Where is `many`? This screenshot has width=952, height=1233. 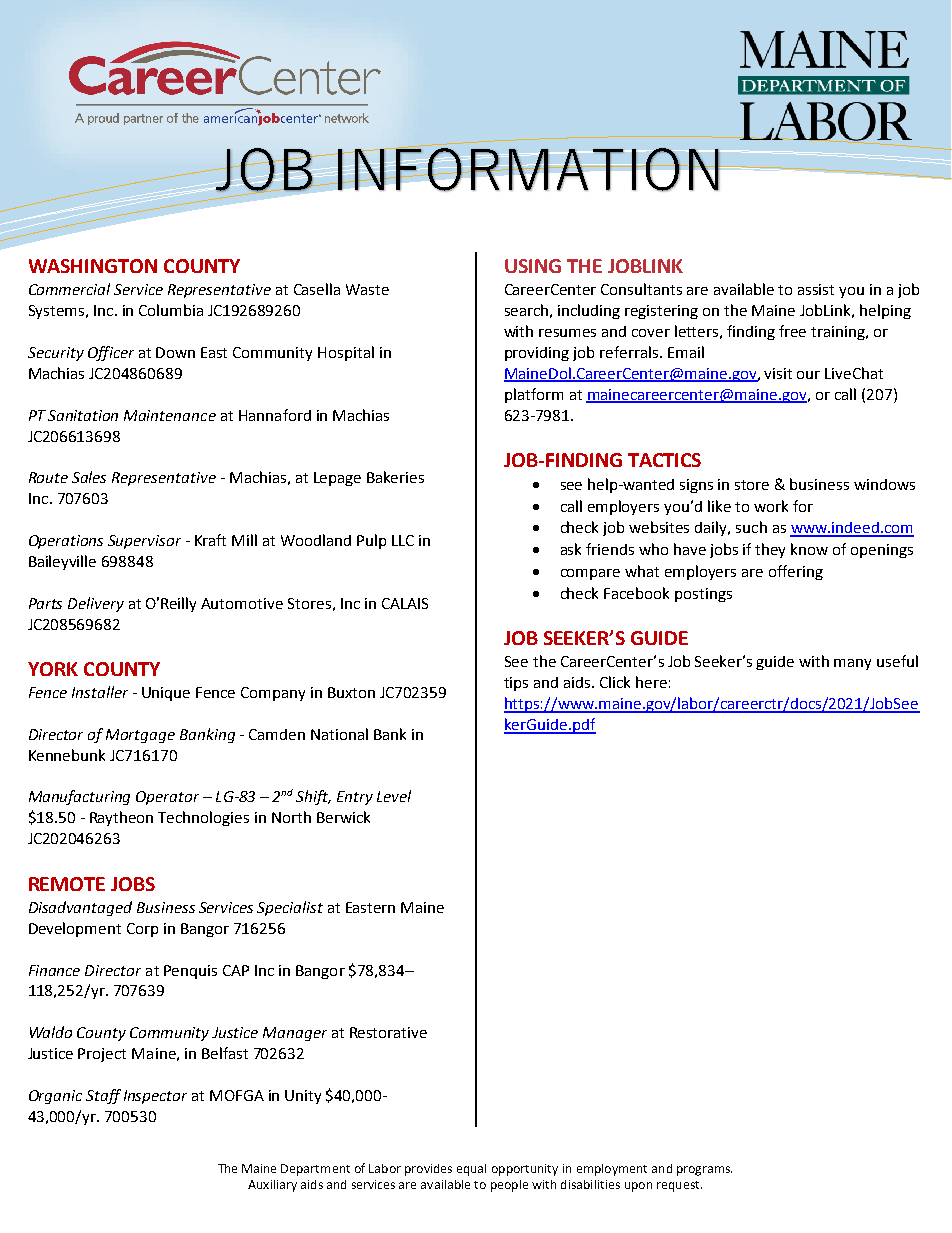 many is located at coordinates (852, 664).
